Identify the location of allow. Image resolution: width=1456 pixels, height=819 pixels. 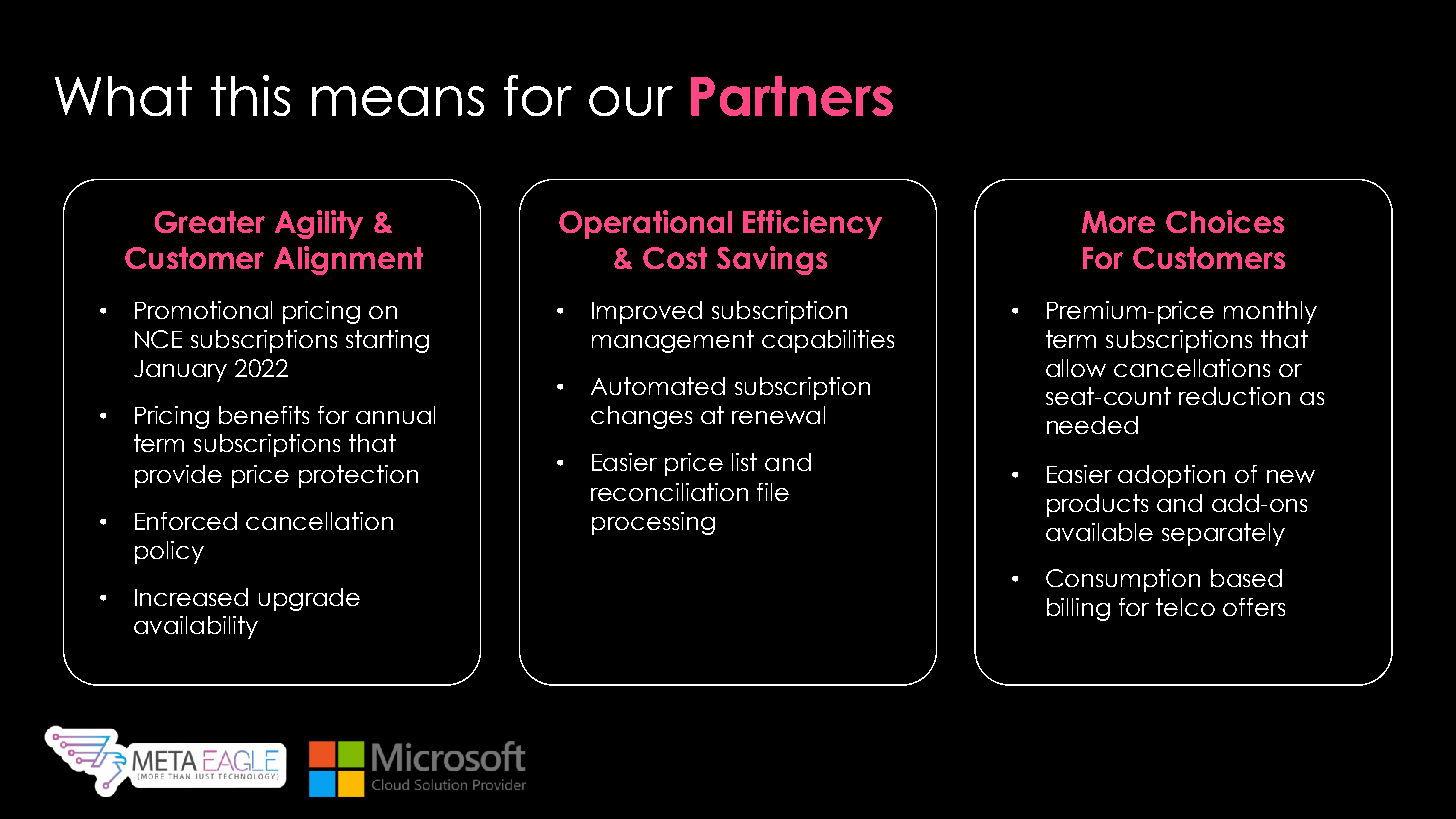
(1076, 368).
